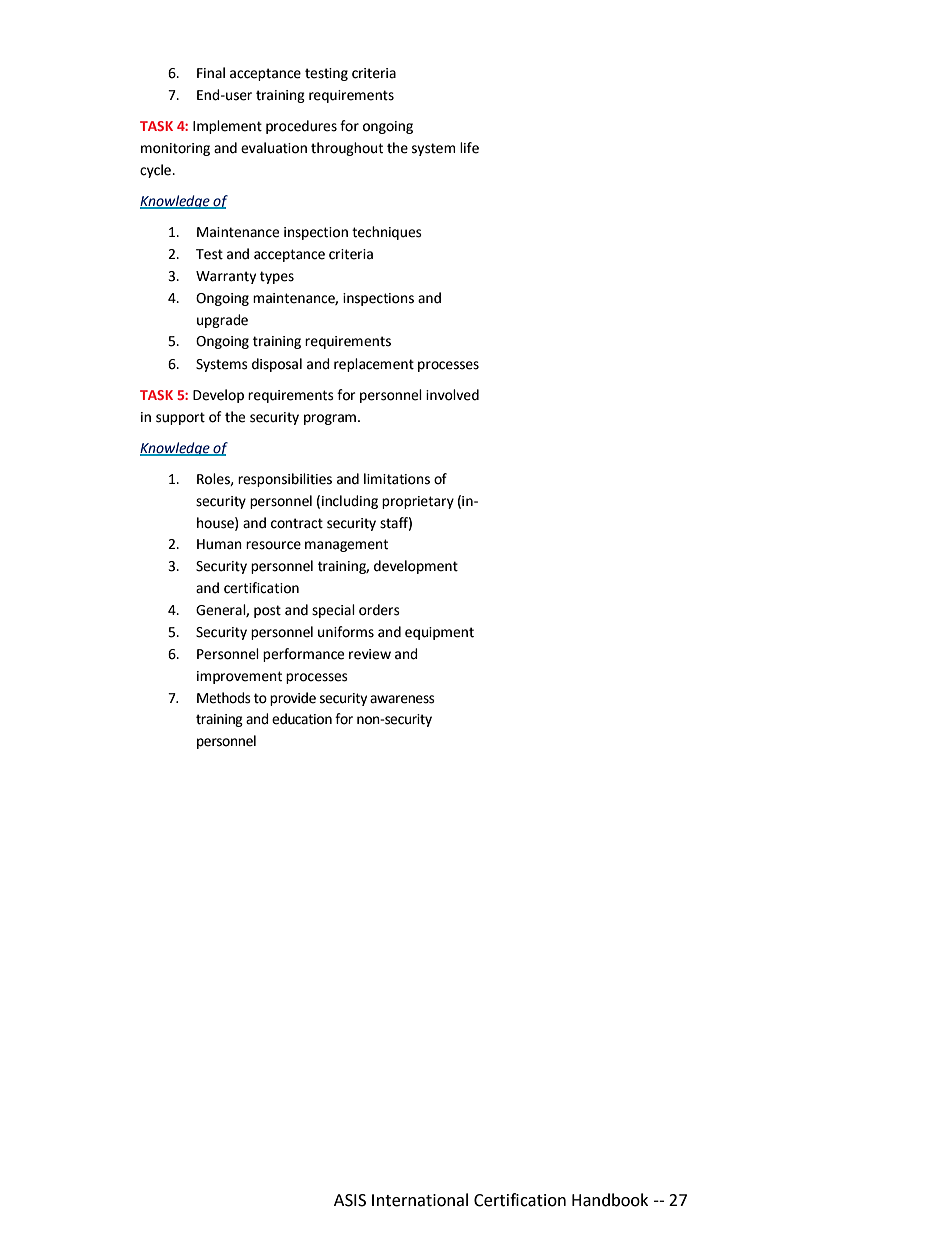 The width and height of the image is (952, 1233). Describe the element at coordinates (469, 148) in the image. I see `life` at that location.
